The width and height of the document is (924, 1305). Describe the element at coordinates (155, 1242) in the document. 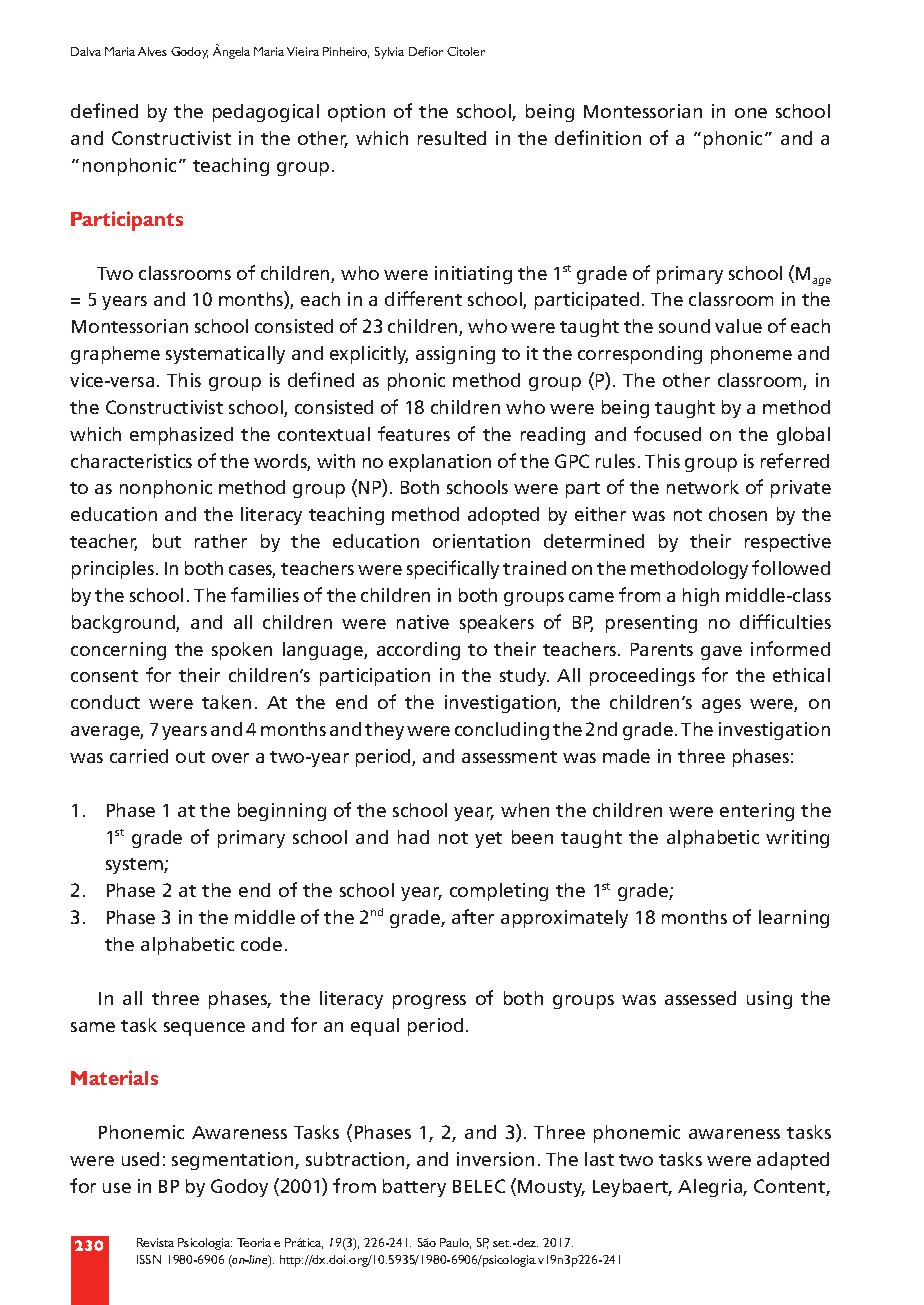

I see `Revista` at that location.
